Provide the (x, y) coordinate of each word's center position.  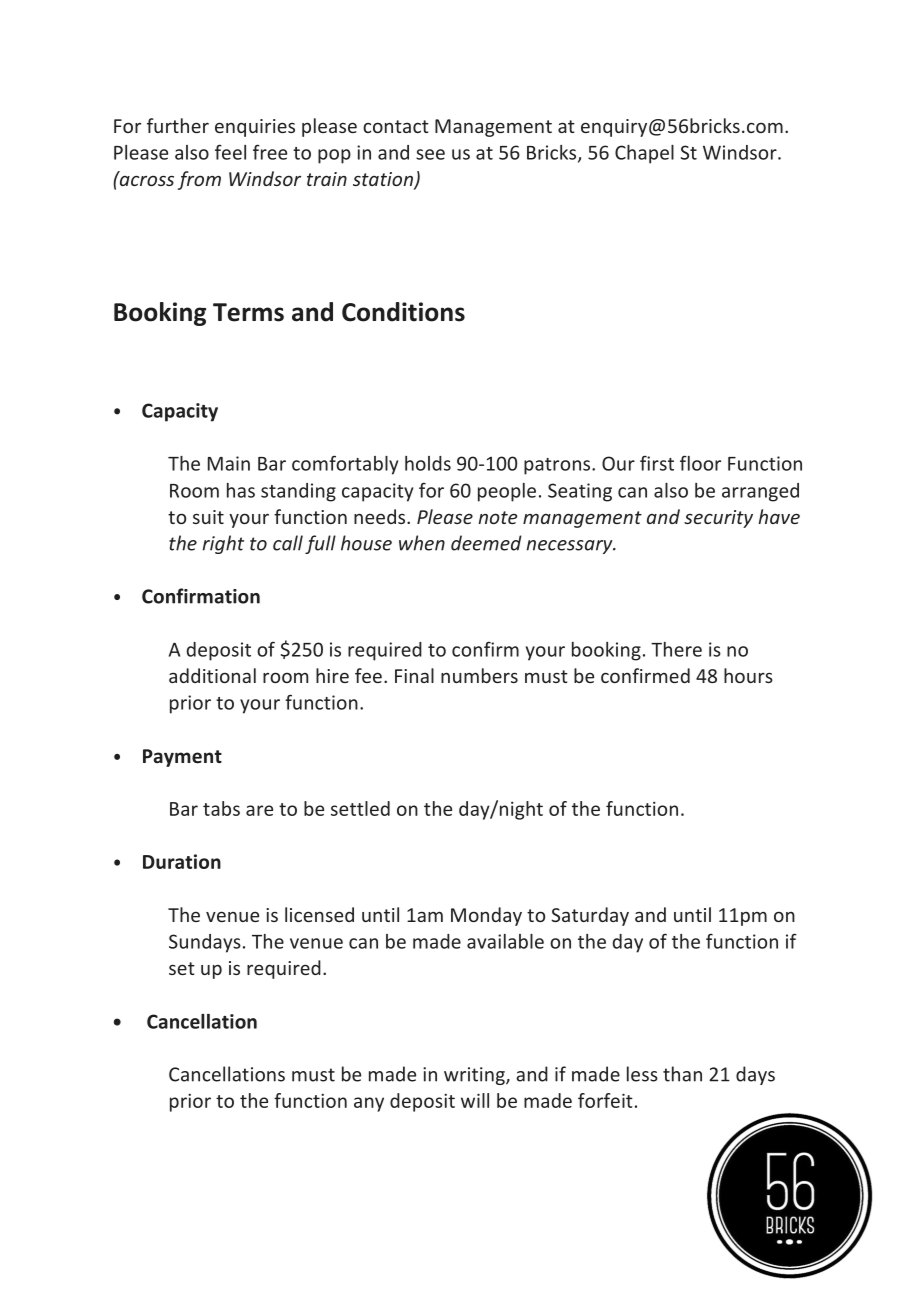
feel (230, 152)
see (430, 154)
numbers (479, 675)
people (507, 492)
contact (396, 126)
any (369, 1104)
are (259, 810)
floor (700, 463)
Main (229, 463)
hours (748, 675)
